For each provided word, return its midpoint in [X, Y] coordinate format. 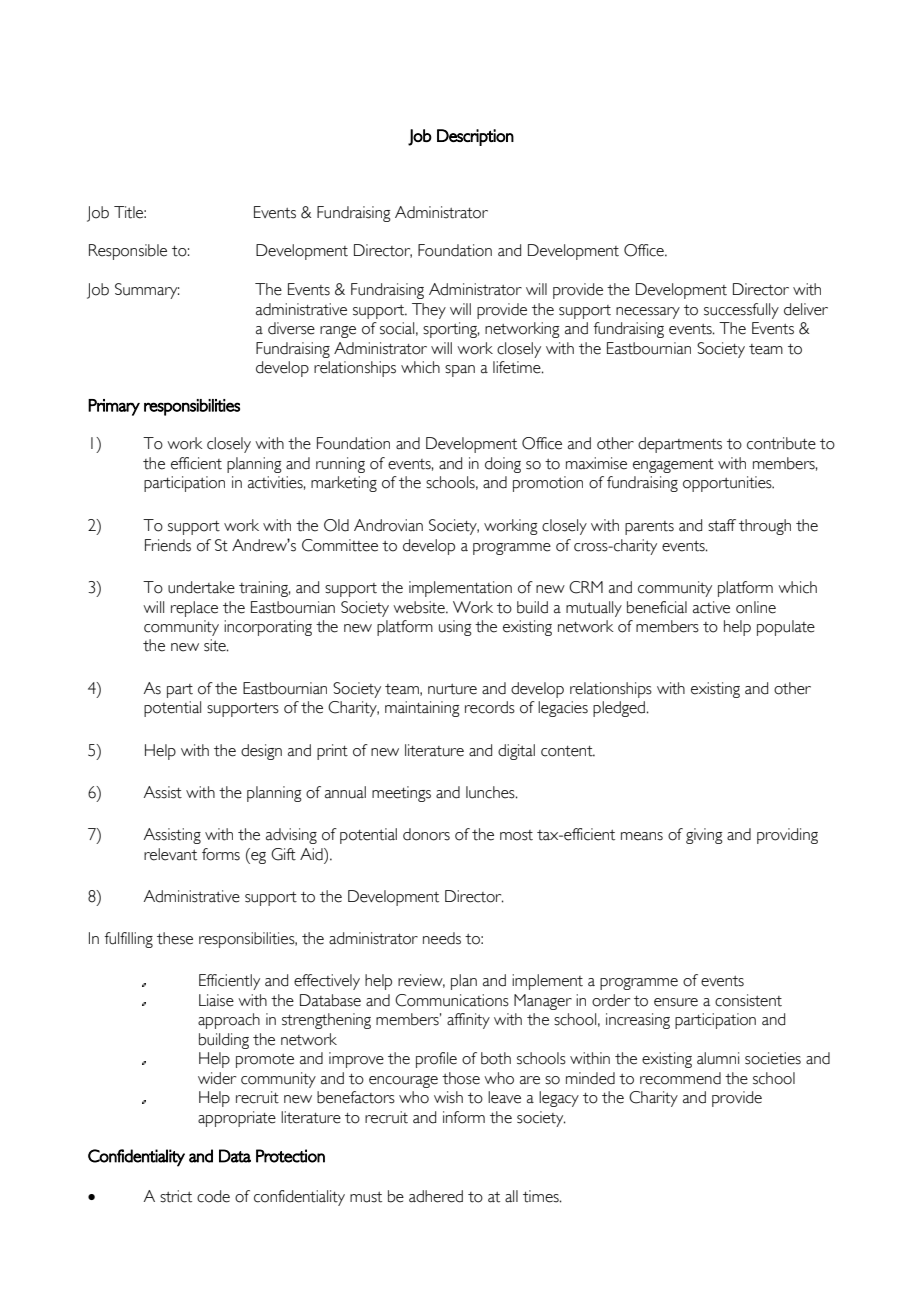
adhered [436, 1196]
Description [475, 137]
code [213, 1196]
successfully [741, 311]
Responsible [128, 252]
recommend [680, 1078]
